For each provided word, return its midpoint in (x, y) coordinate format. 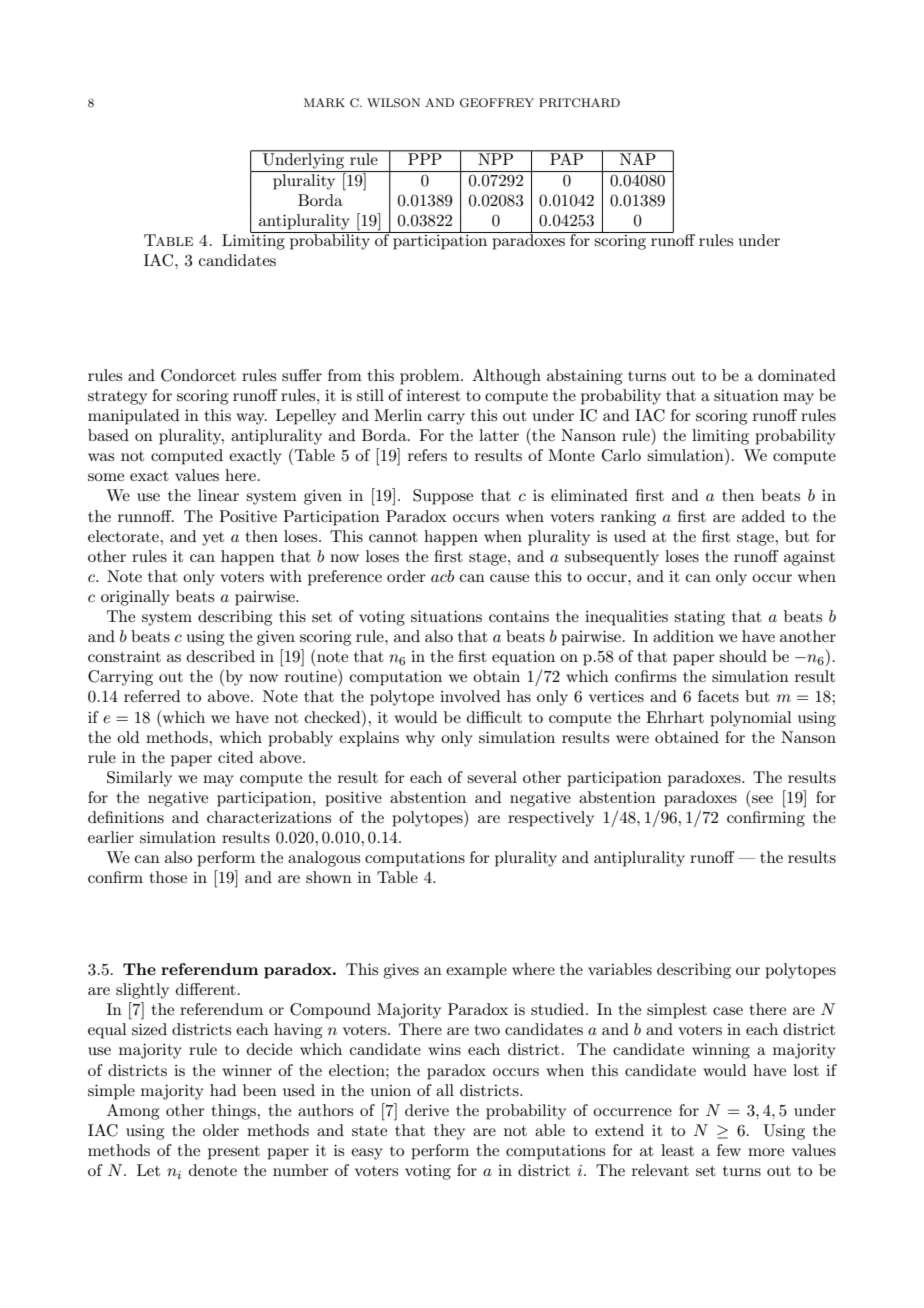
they (449, 1132)
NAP (638, 158)
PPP (425, 158)
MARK (324, 103)
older (221, 1130)
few (729, 1150)
